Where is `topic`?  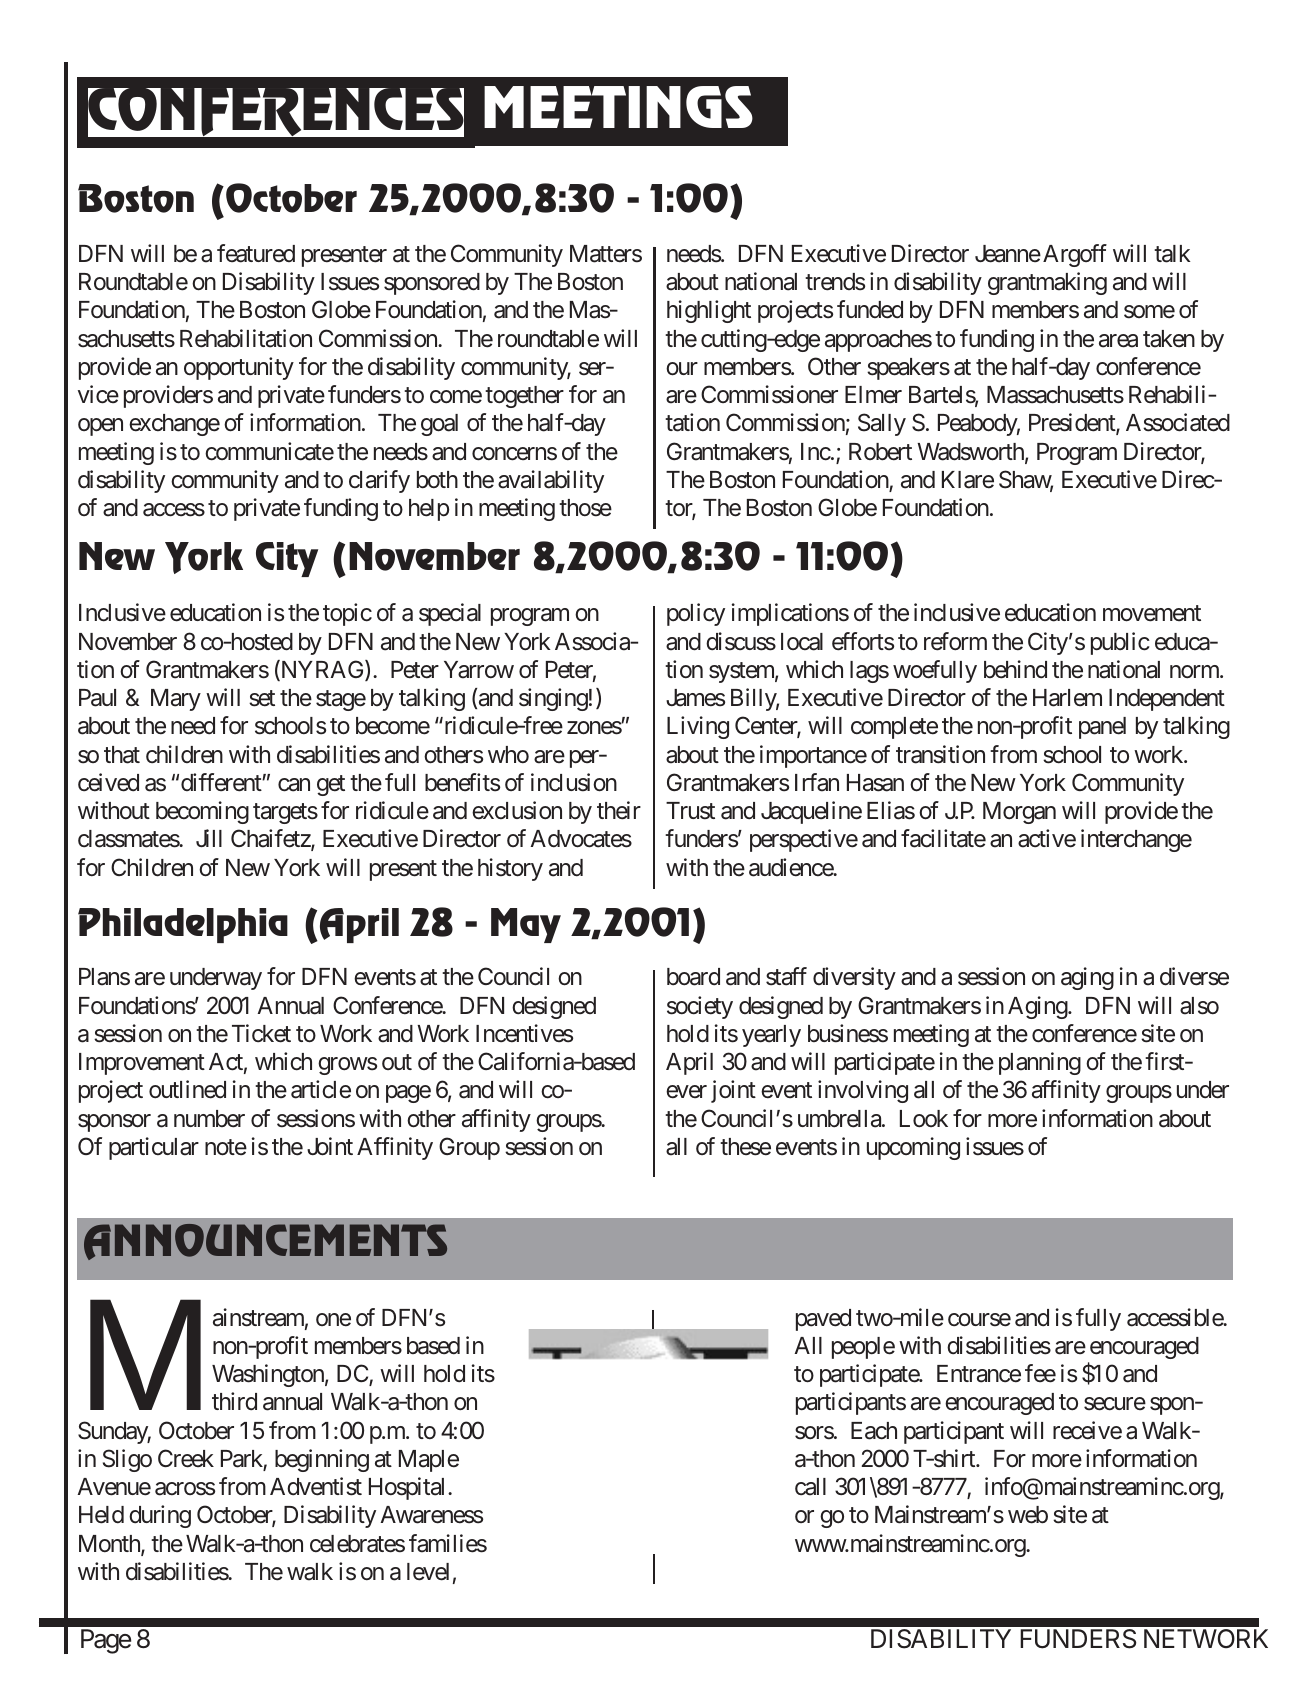 topic is located at coordinates (347, 614).
